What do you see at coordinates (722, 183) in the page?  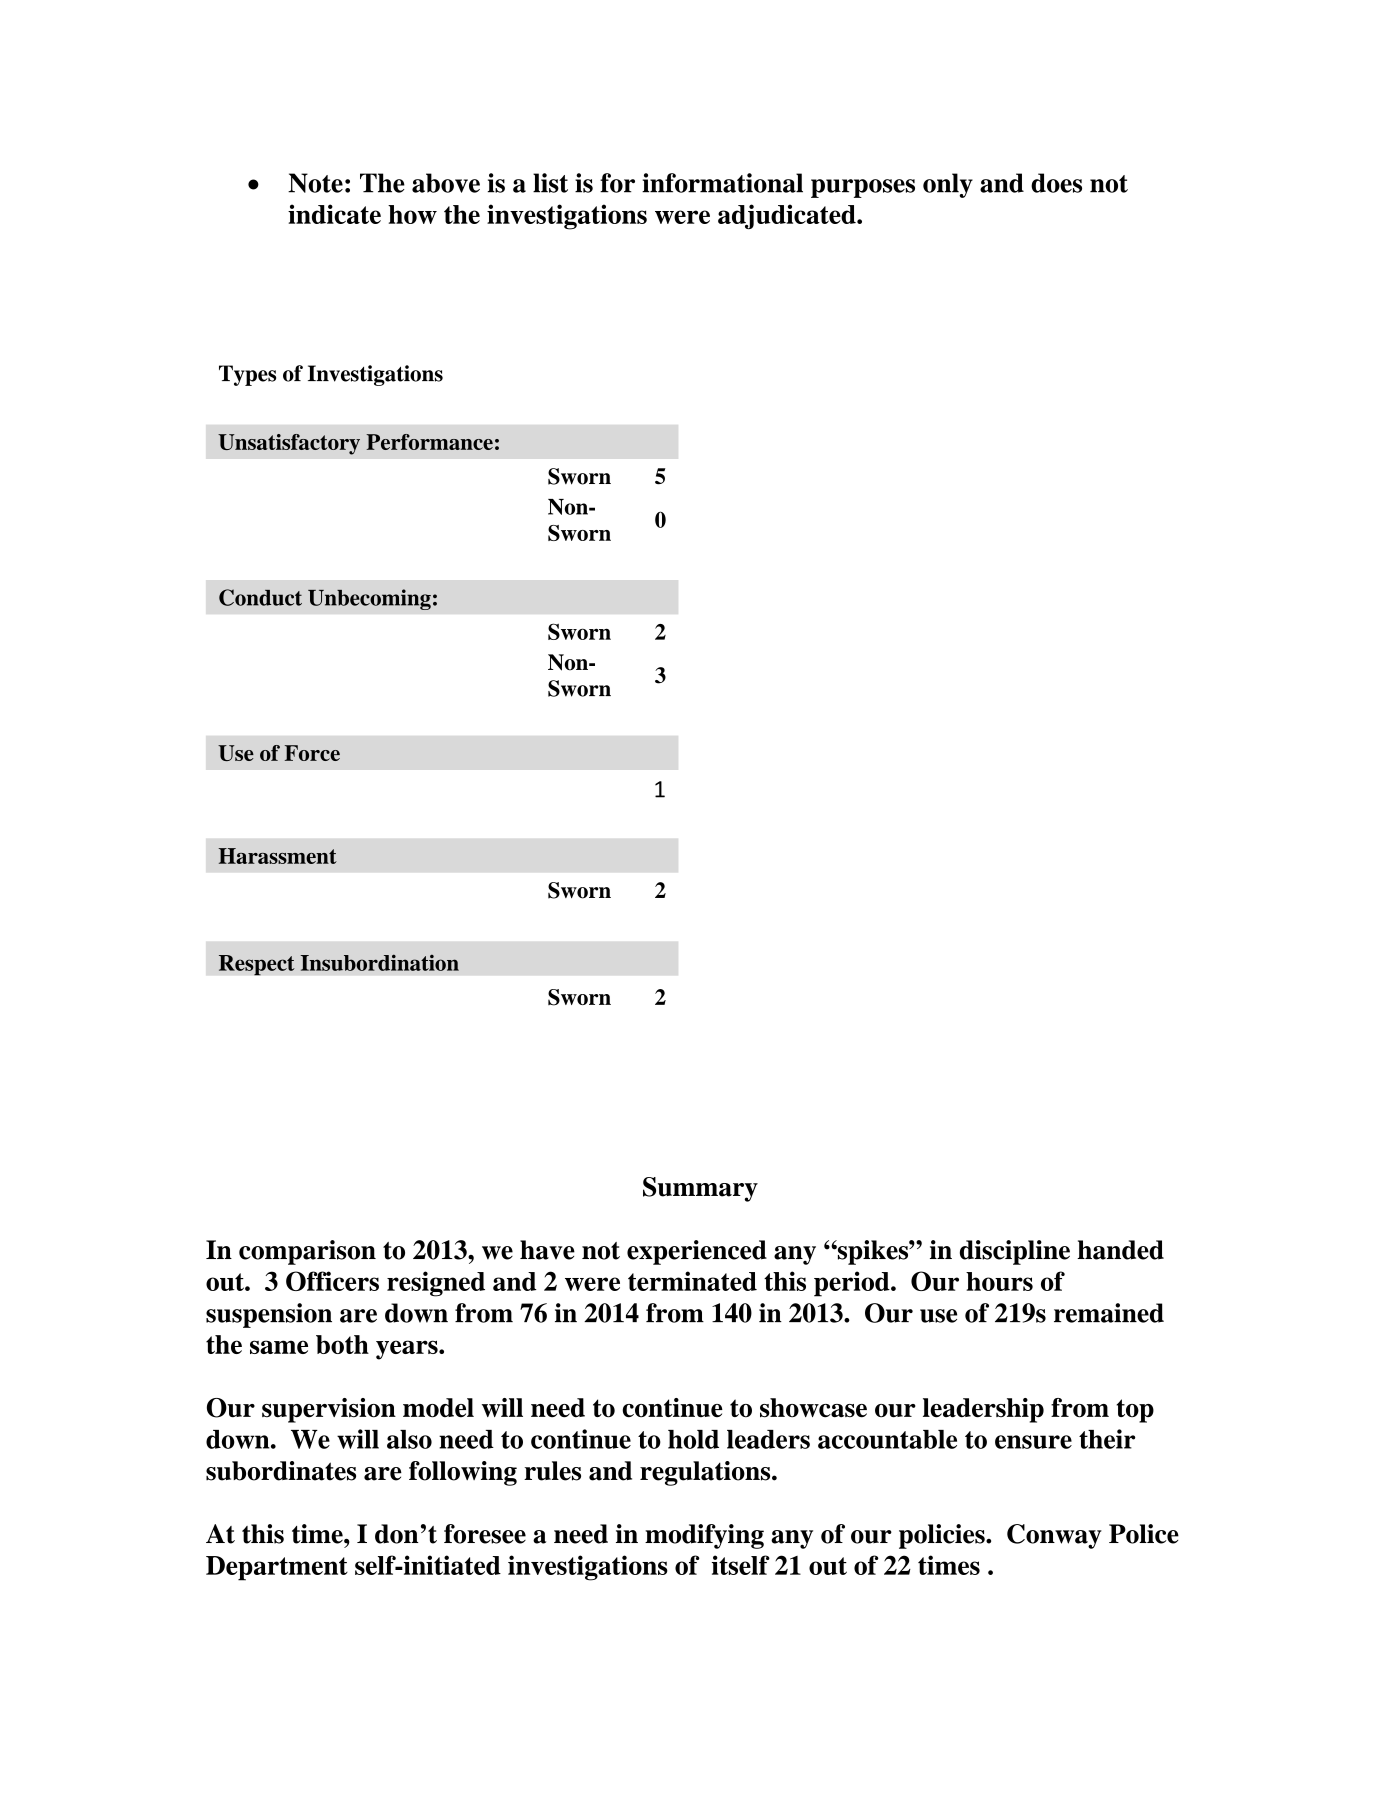 I see `informational` at bounding box center [722, 183].
